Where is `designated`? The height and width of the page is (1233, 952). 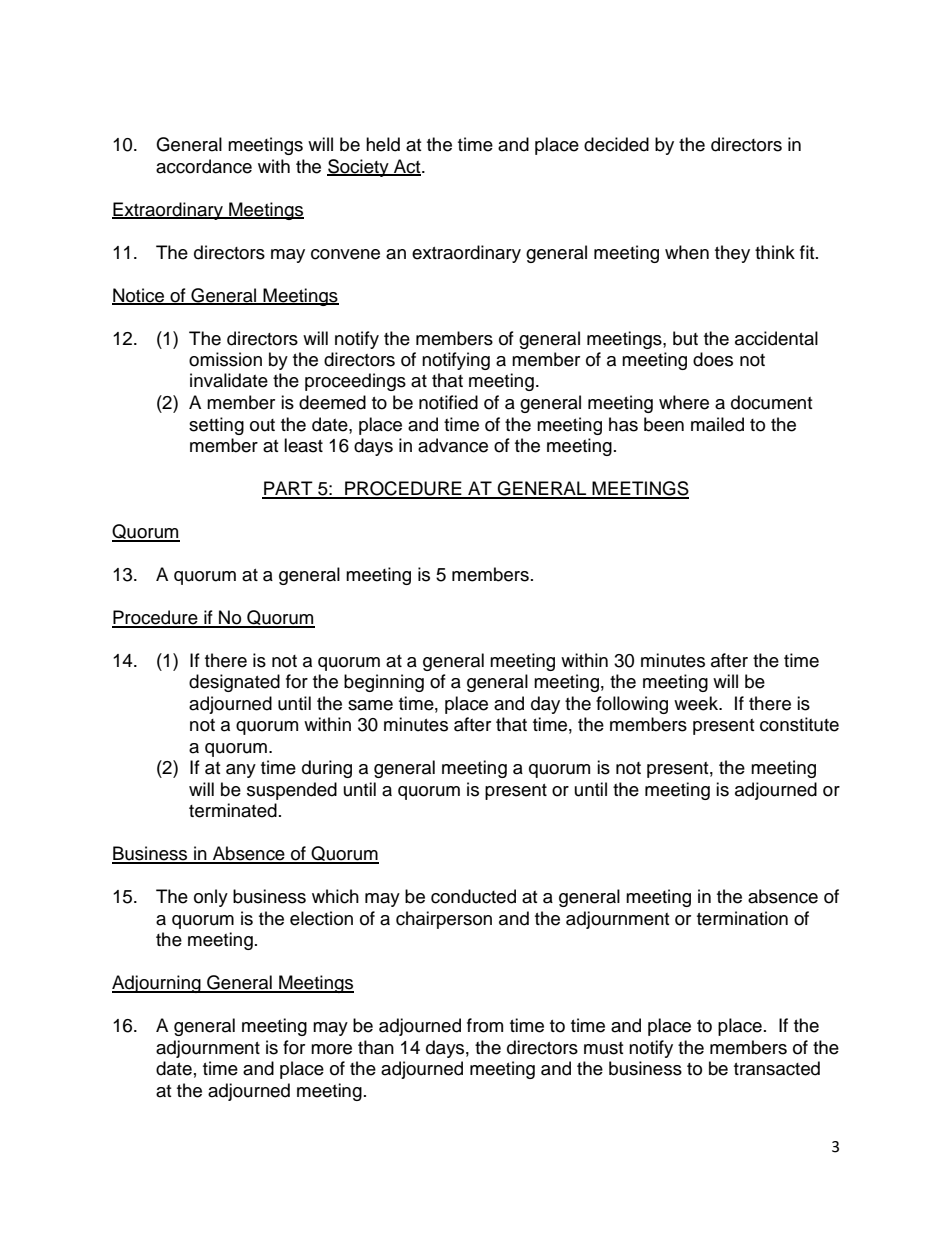
designated is located at coordinates (234, 683).
